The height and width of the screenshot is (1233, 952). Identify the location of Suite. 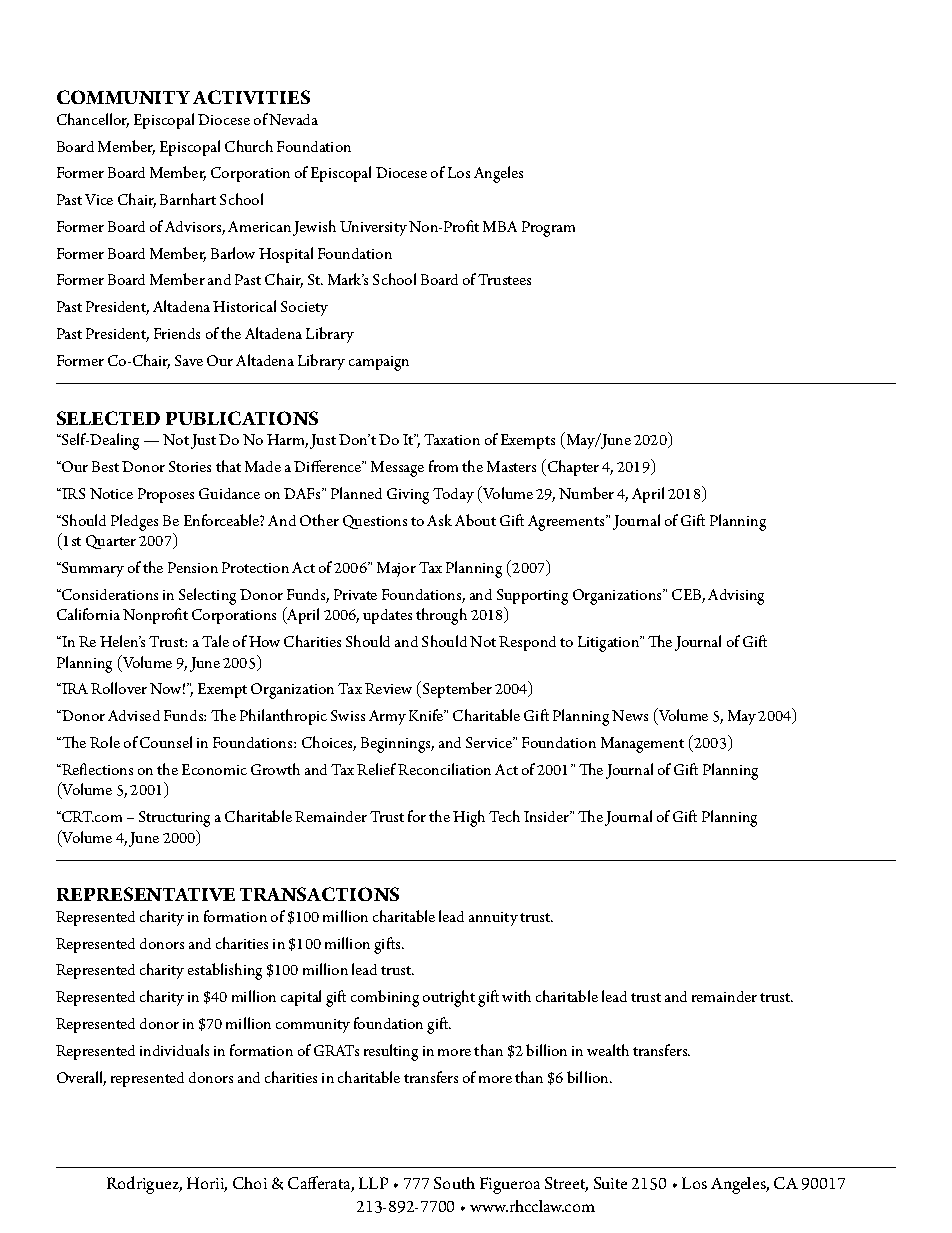
(610, 1183).
